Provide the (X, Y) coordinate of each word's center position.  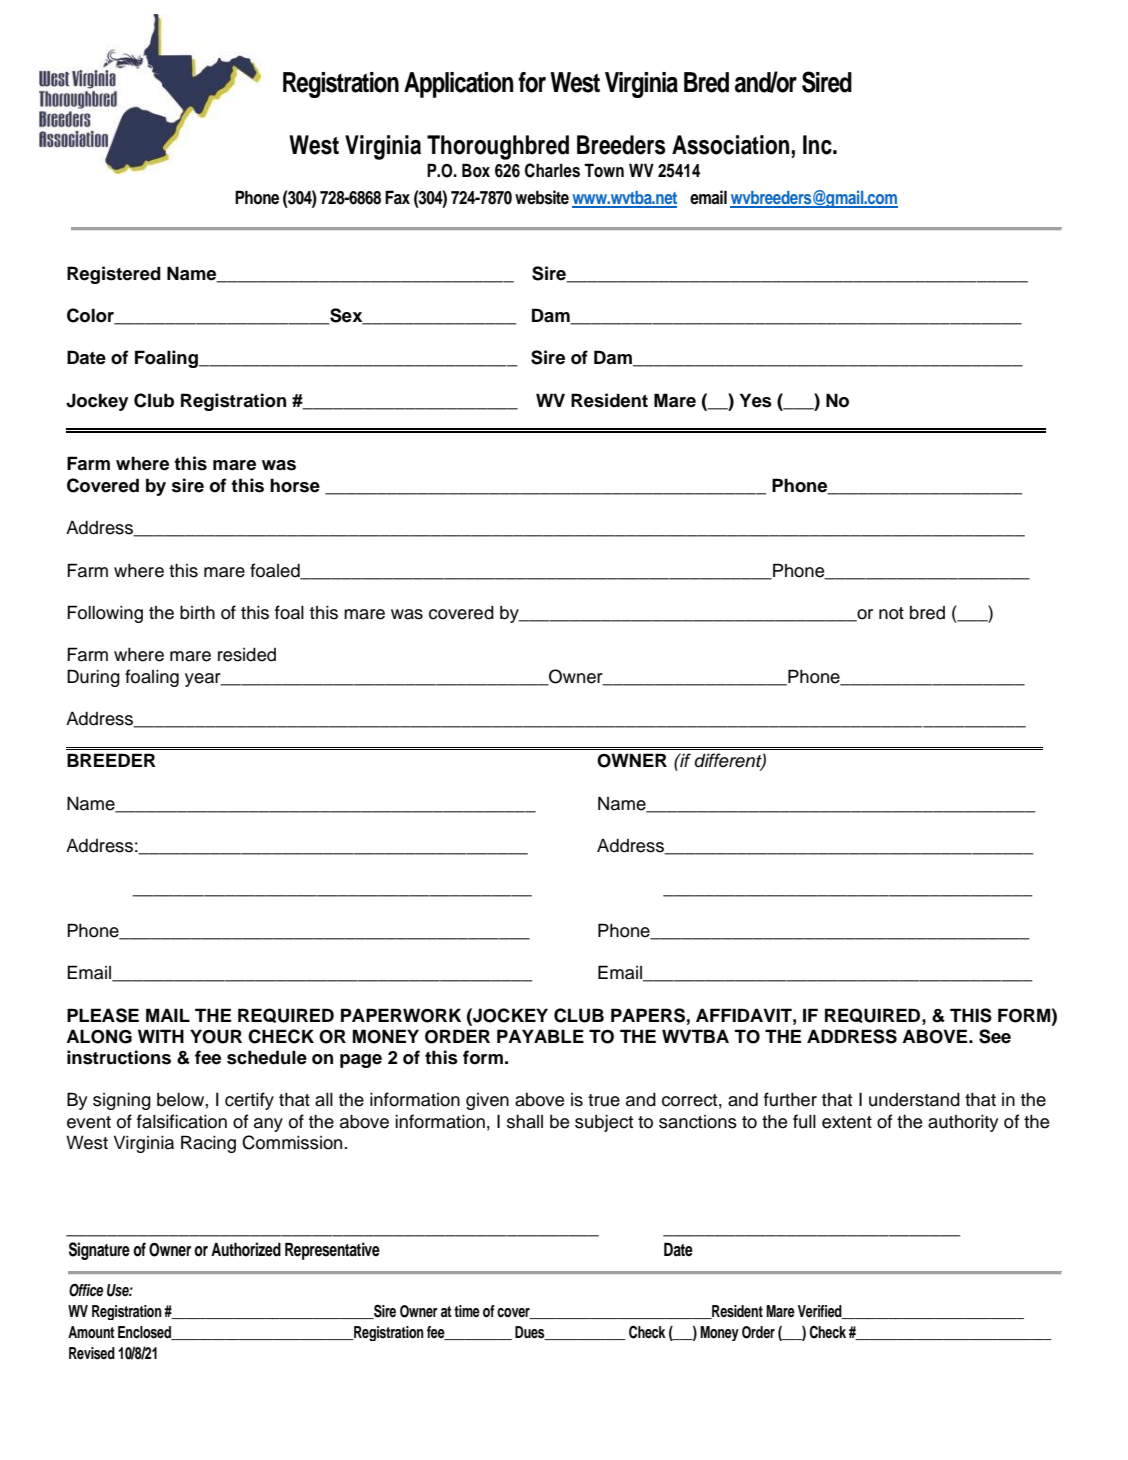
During (93, 678)
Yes (756, 400)
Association (732, 145)
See (995, 1036)
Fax (397, 197)
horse (295, 485)
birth (197, 612)
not (891, 613)
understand (914, 1099)
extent (847, 1122)
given (487, 1101)
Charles (552, 170)
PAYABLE (540, 1036)
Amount (91, 1332)
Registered (114, 275)
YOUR (216, 1036)
